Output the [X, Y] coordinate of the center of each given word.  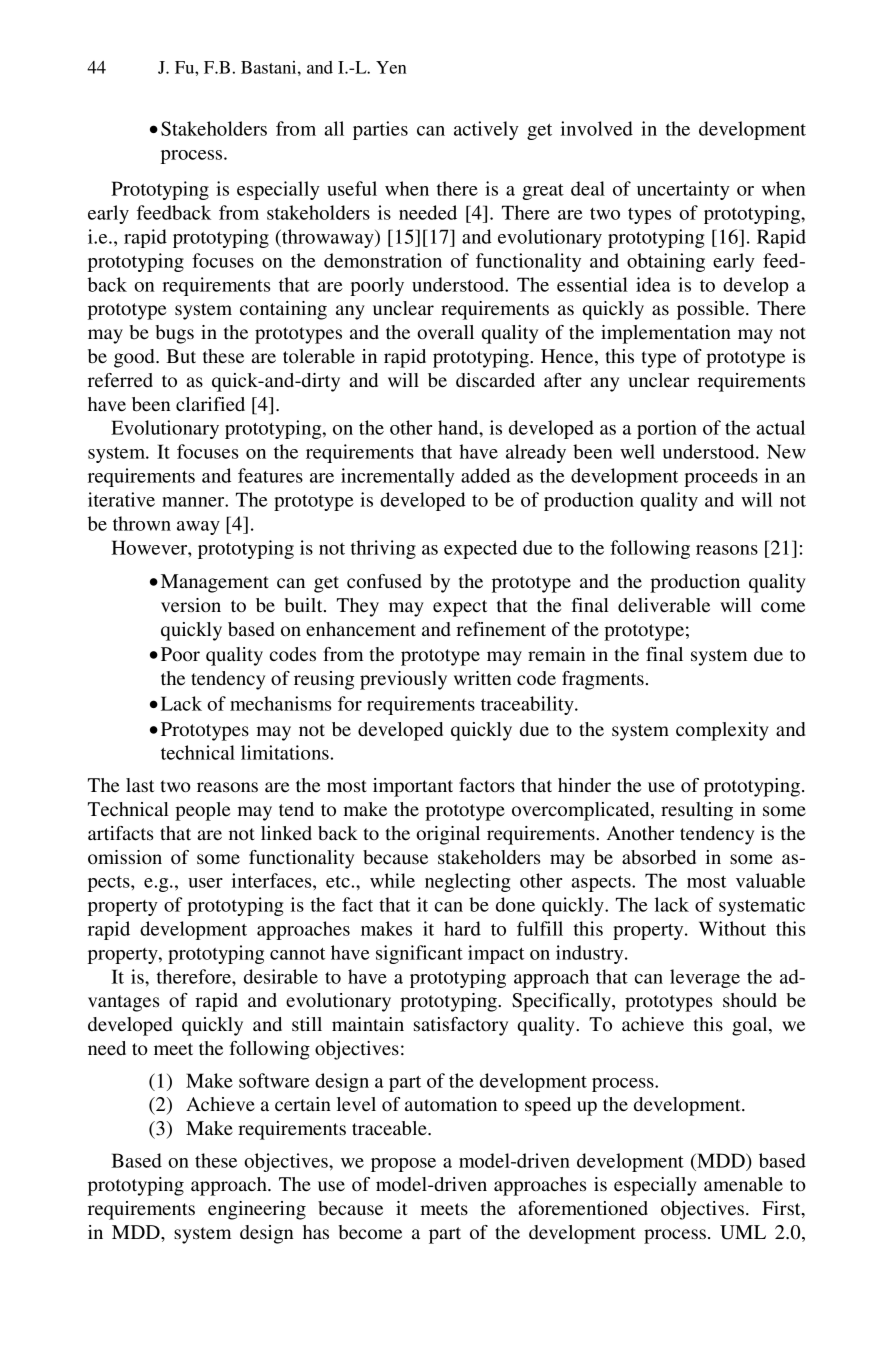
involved [597, 128]
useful [352, 188]
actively [486, 130]
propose [403, 1165]
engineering [257, 1210]
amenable [743, 1184]
